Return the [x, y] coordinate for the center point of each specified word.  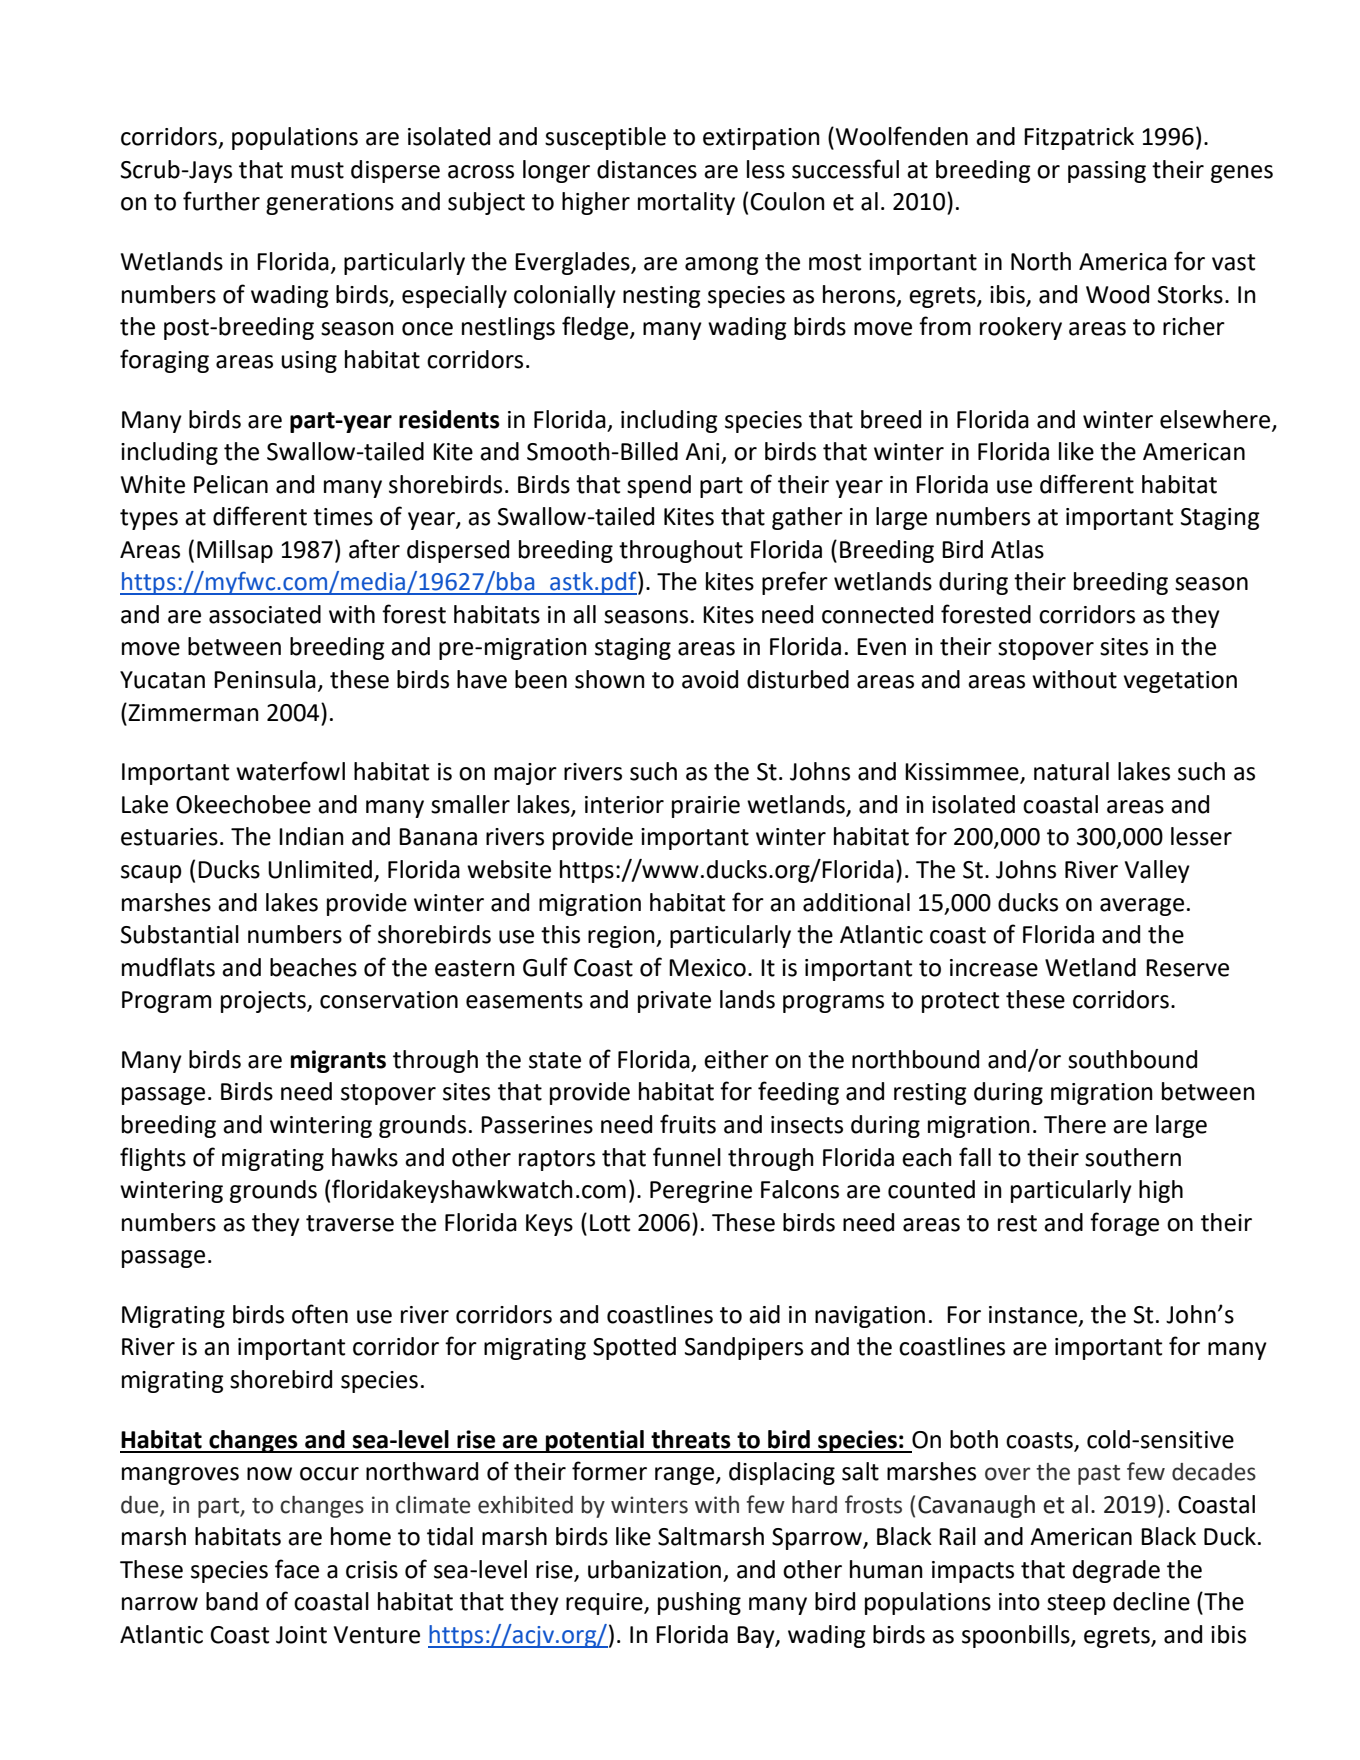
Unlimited [320, 869]
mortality [686, 203]
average [1142, 907]
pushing [699, 1603]
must [317, 170]
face [297, 1569]
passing [1107, 172]
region [622, 937]
